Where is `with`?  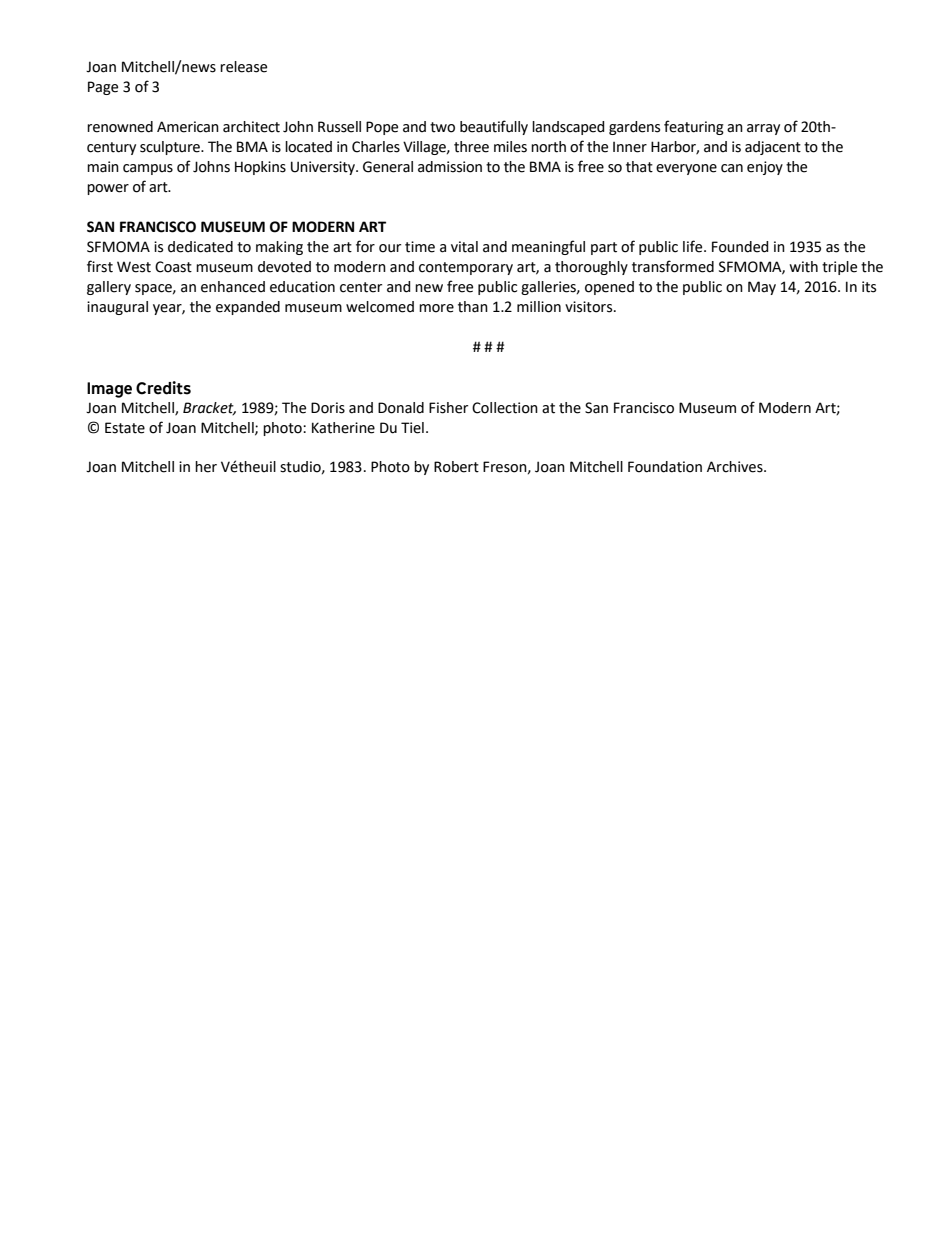
with is located at coordinates (803, 267).
